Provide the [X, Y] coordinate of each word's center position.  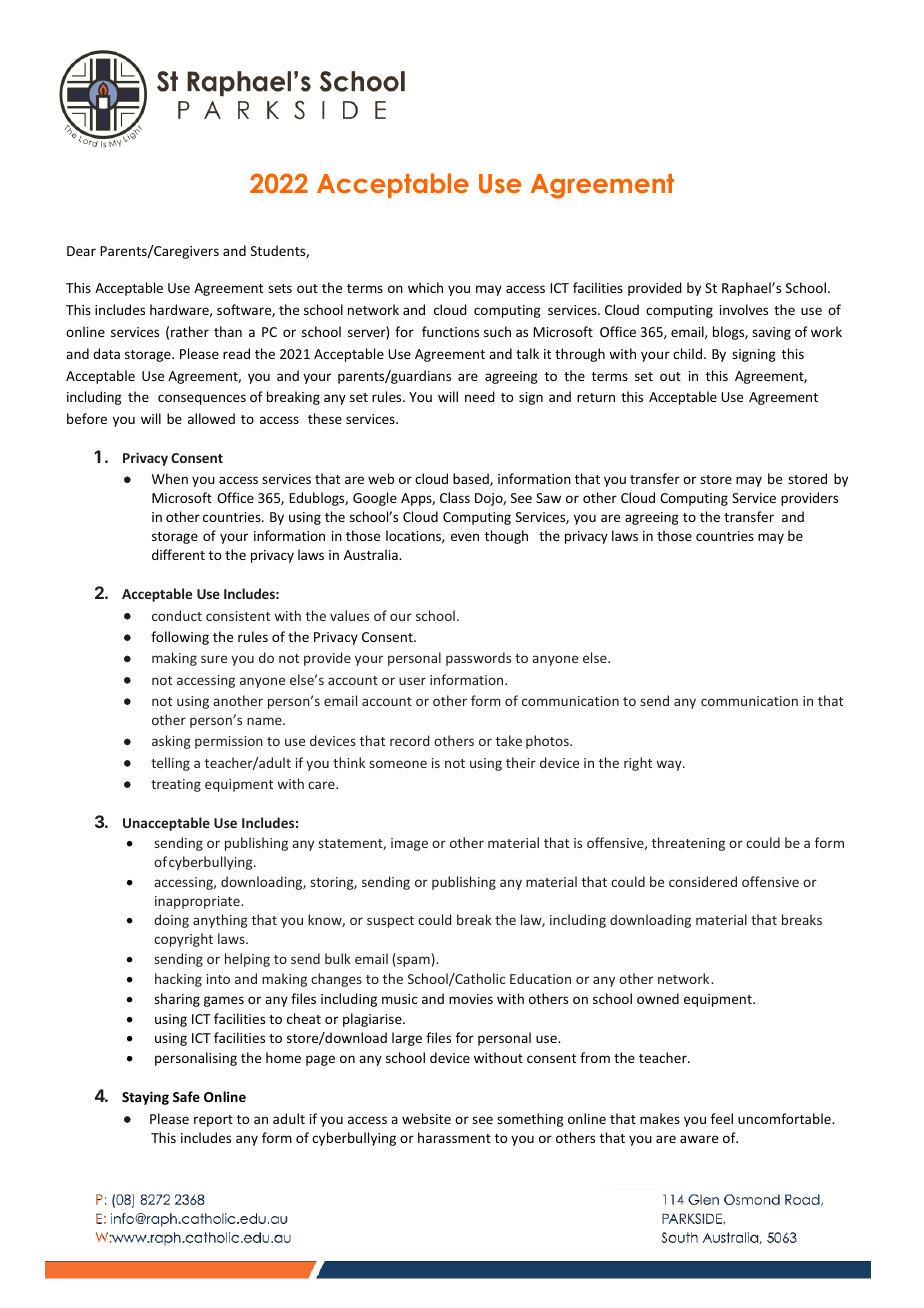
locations [414, 536]
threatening [688, 844]
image [409, 844]
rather [190, 331]
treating [176, 785]
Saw [548, 498]
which [425, 287]
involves [744, 309]
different [178, 554]
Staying [145, 1098]
